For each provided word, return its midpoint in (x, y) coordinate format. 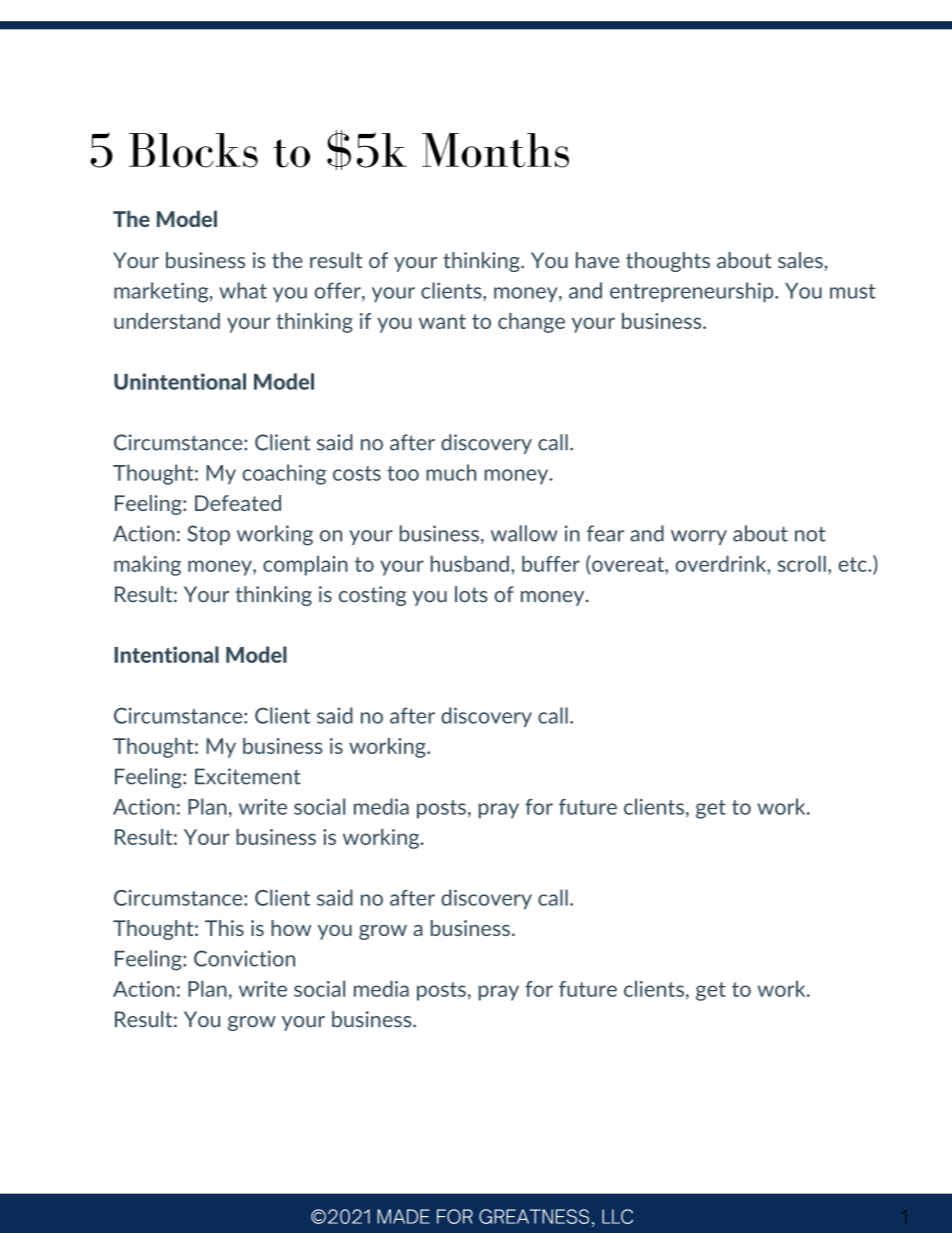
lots (471, 594)
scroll (802, 563)
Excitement (248, 776)
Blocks (193, 150)
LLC (617, 1216)
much (451, 472)
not (810, 534)
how (291, 928)
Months (495, 150)
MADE (403, 1216)
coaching (284, 474)
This (224, 928)
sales (800, 260)
